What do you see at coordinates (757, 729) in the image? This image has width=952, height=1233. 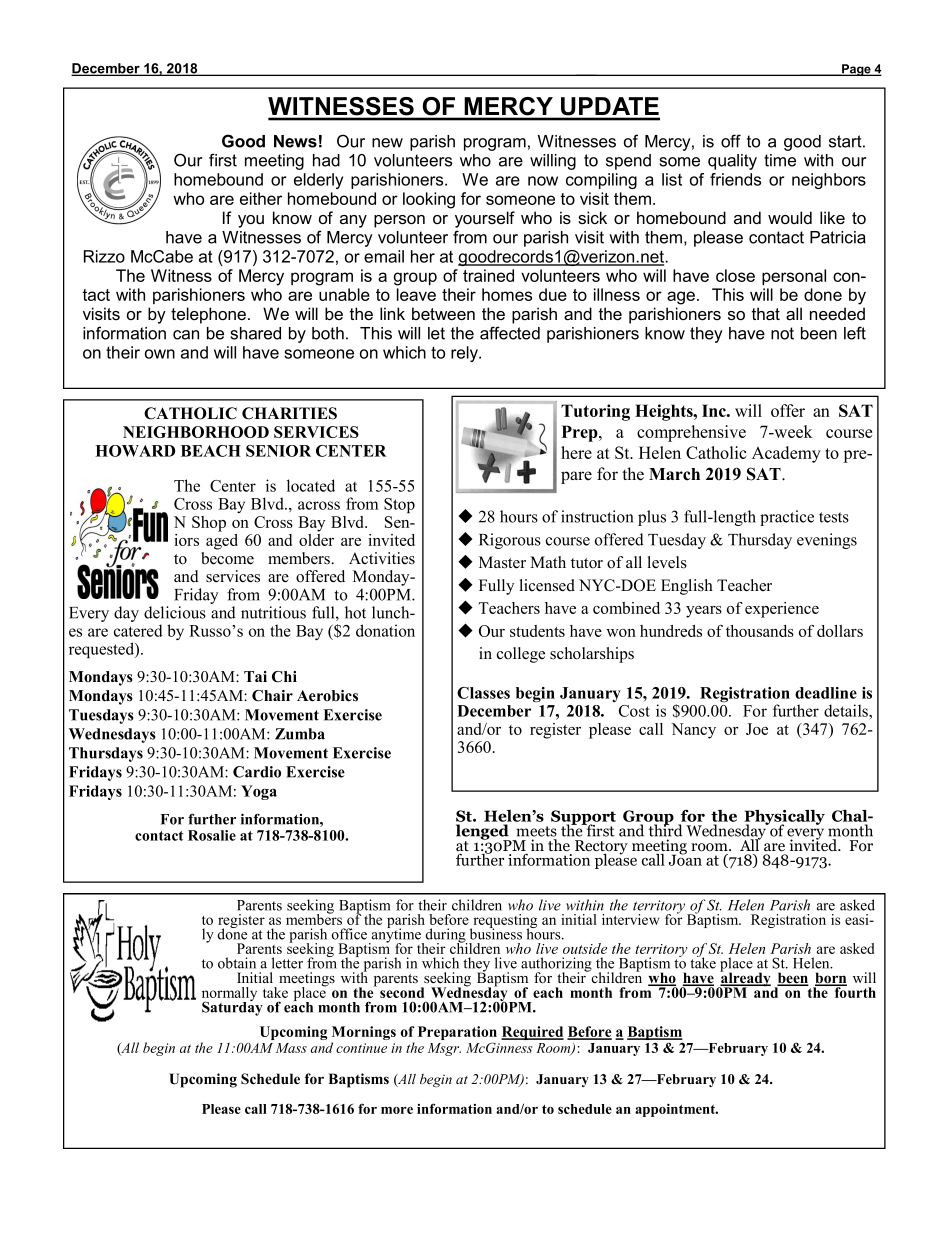 I see `Joe` at bounding box center [757, 729].
